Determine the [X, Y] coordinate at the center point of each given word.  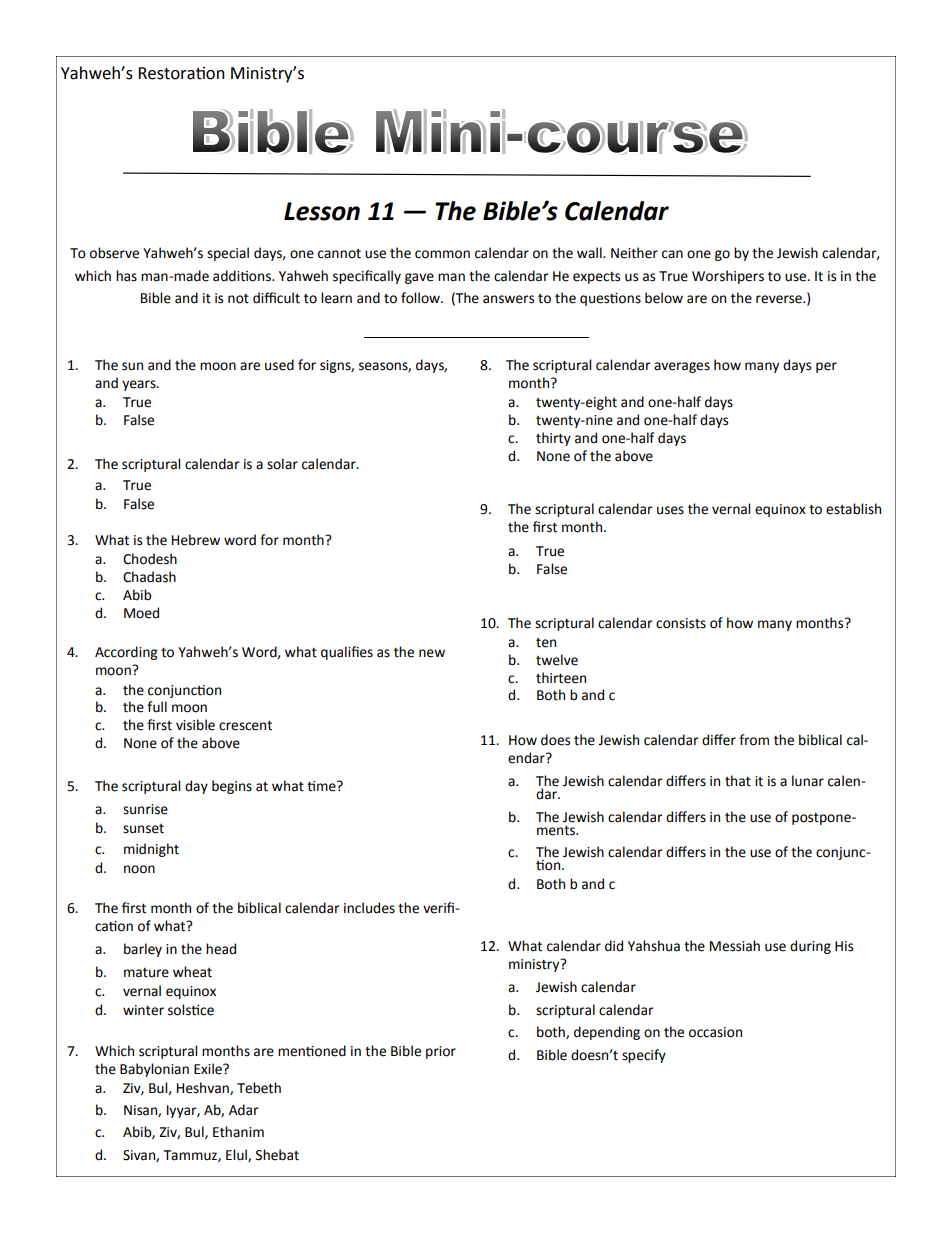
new [432, 653]
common [442, 254]
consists [681, 623]
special [228, 254]
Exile [209, 1069]
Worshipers [728, 277]
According [126, 653]
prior [441, 1052]
